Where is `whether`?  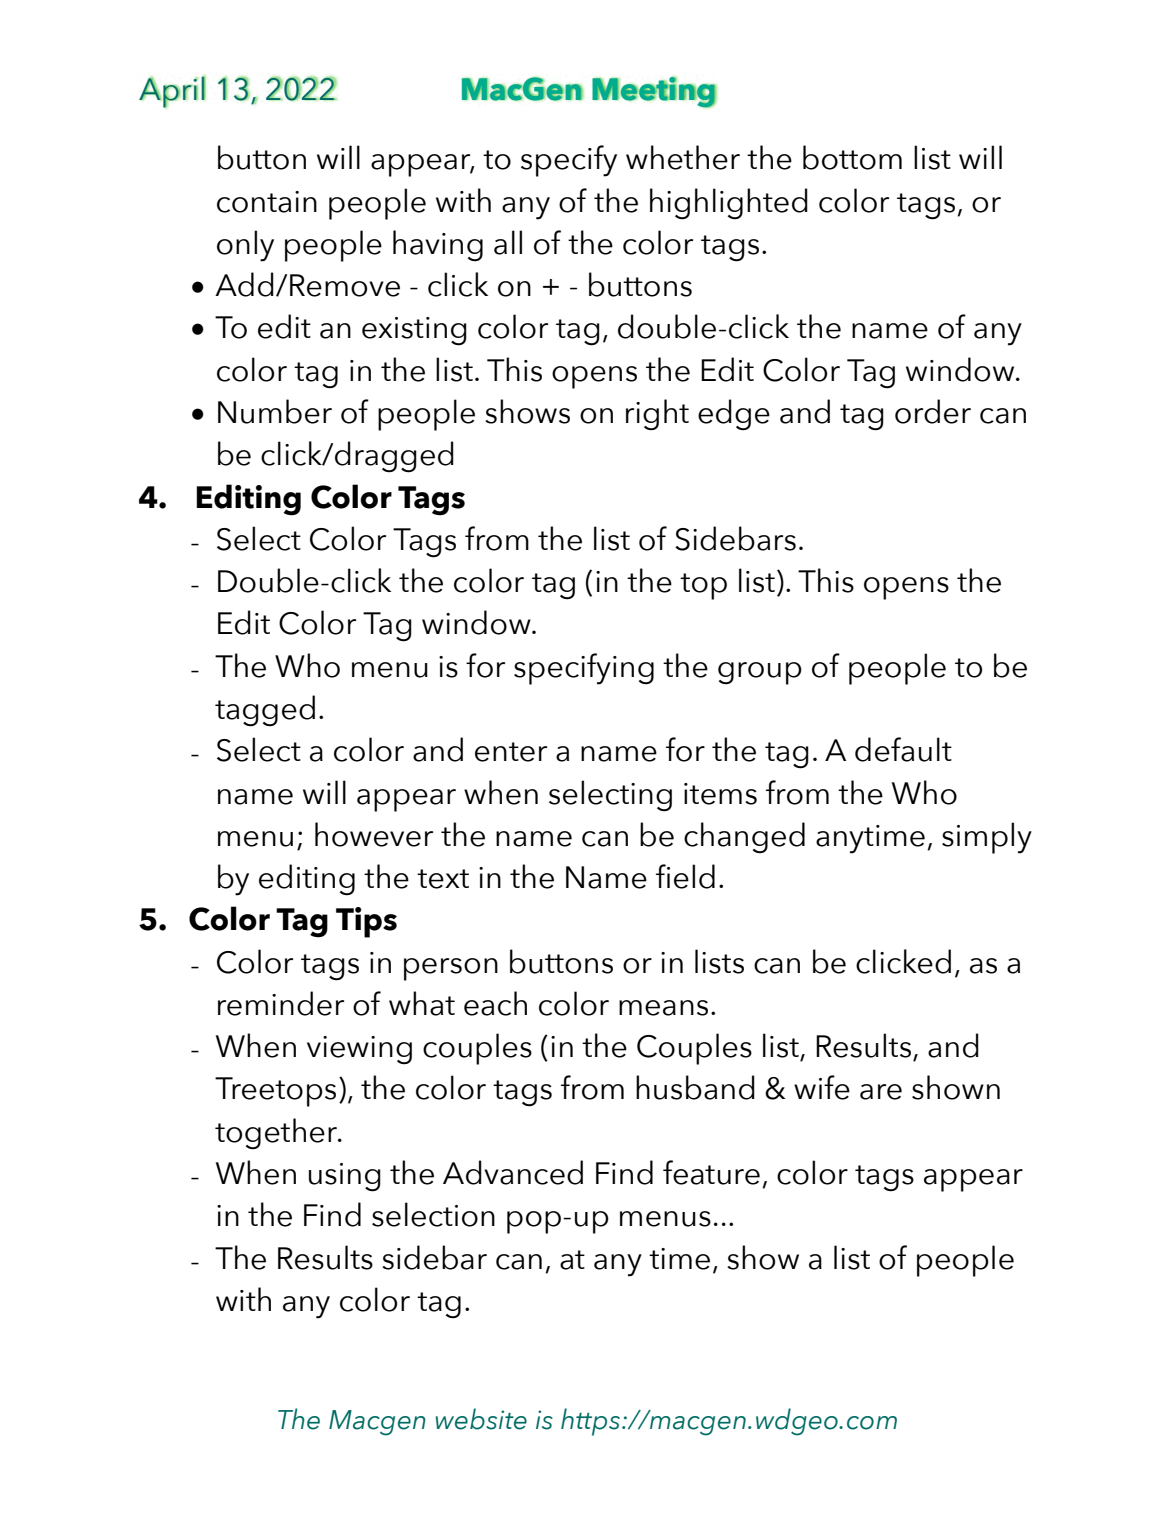 whether is located at coordinates (683, 157).
